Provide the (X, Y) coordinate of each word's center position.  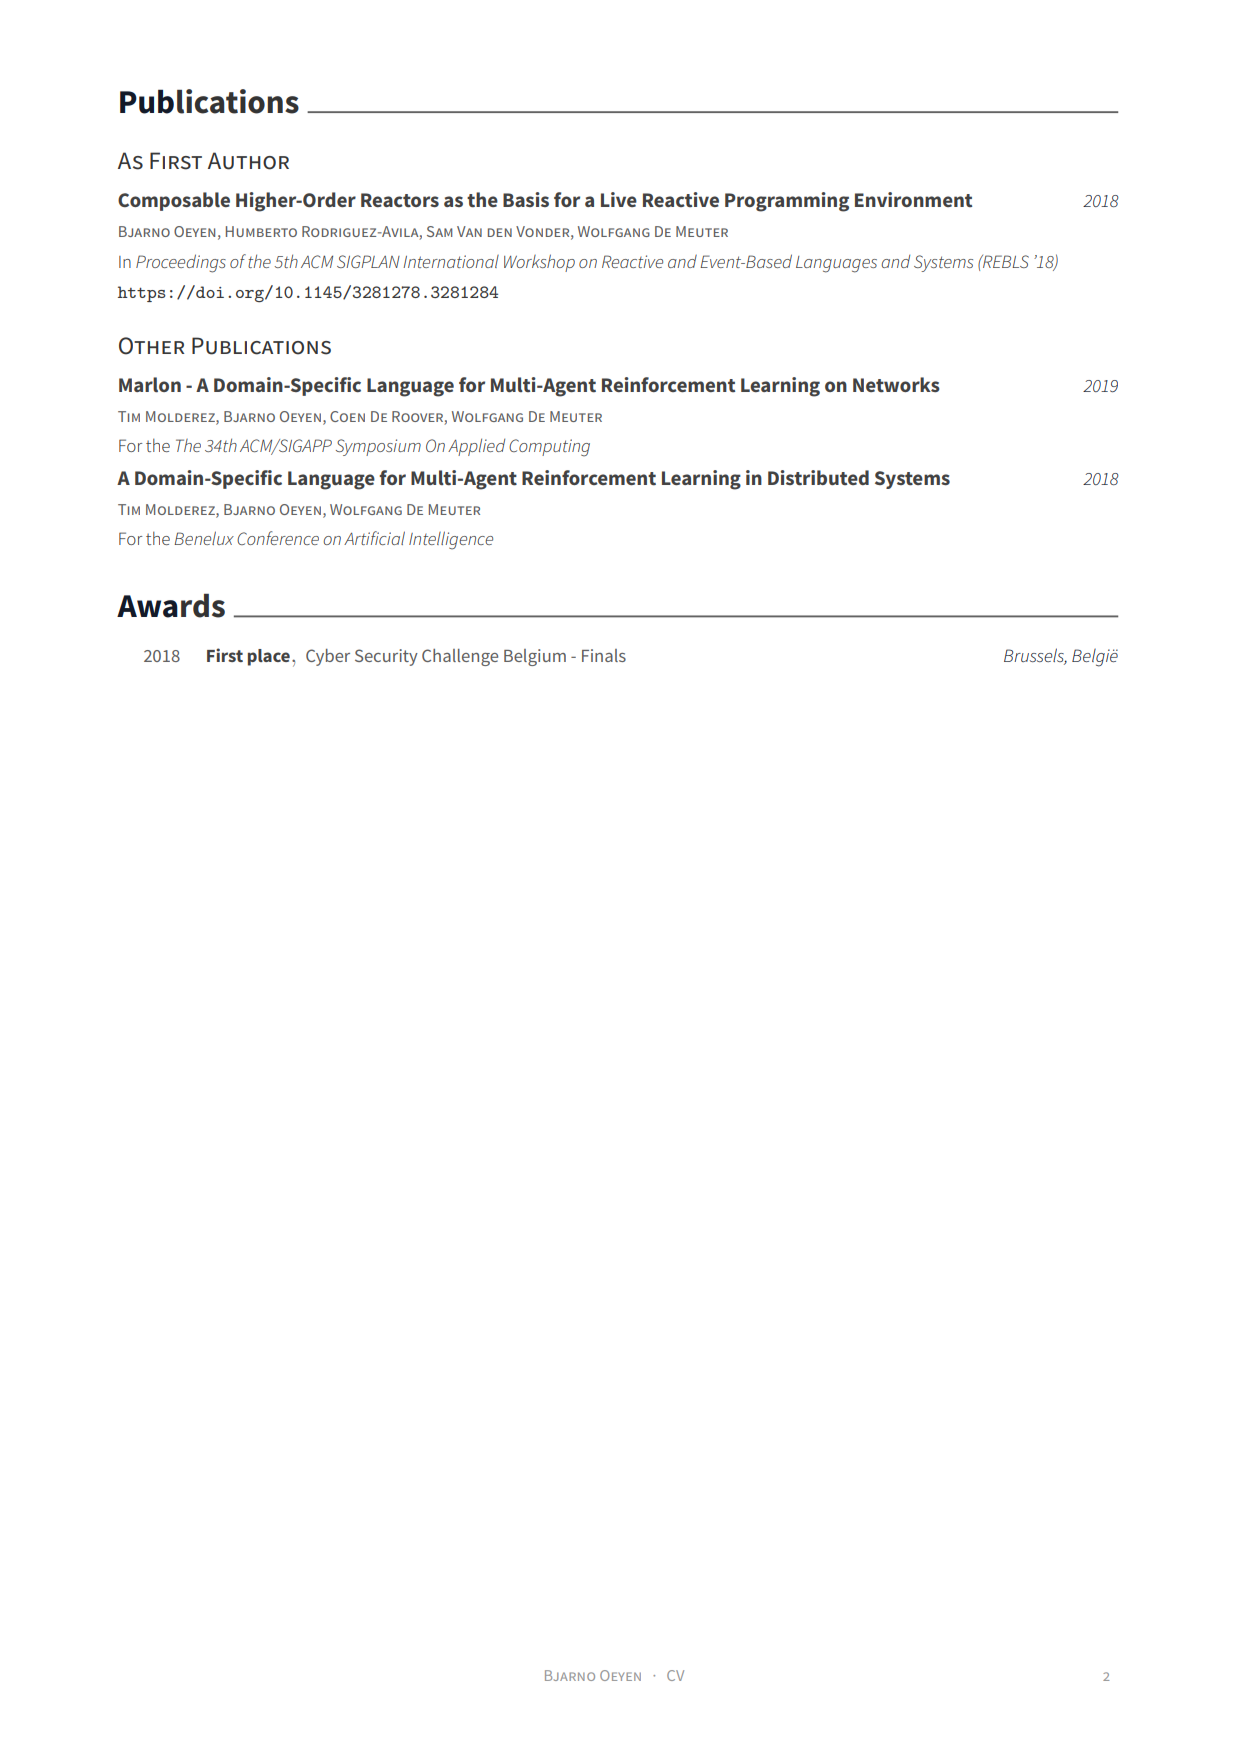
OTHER (151, 346)
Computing (549, 448)
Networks (896, 385)
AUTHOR (248, 161)
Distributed (818, 478)
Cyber (328, 657)
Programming (787, 202)
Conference (278, 538)
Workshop (539, 263)
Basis (526, 199)
